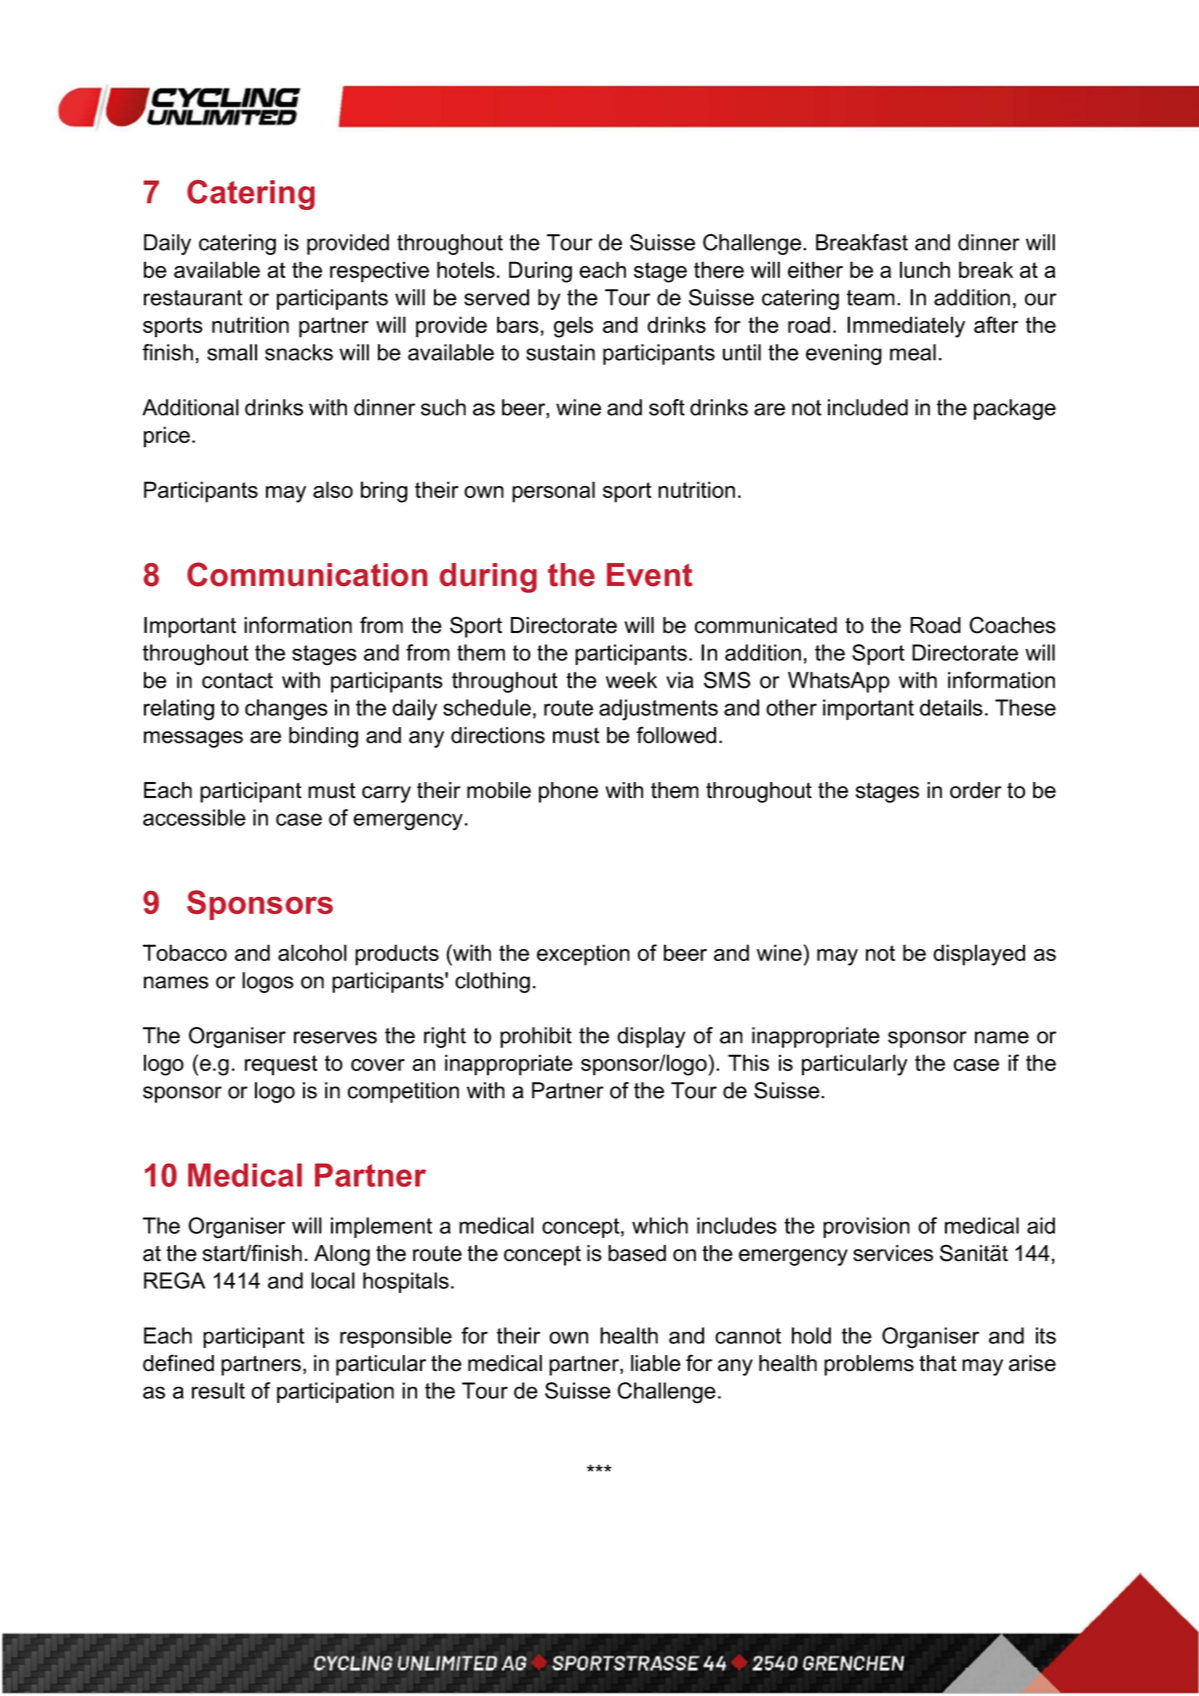 The height and width of the image is (1696, 1199). I want to click on that, so click(938, 1363).
